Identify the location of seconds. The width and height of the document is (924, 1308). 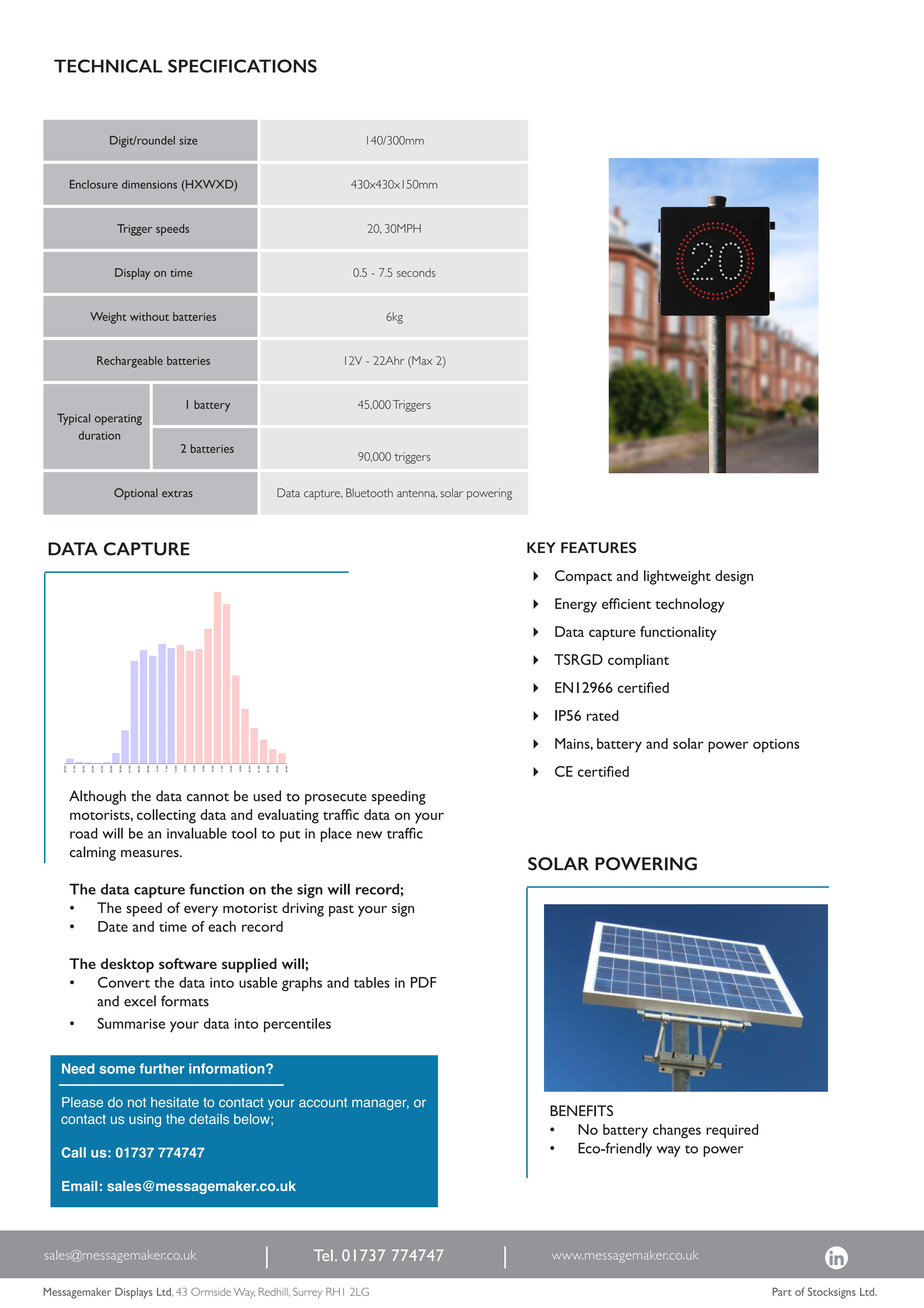
(416, 272).
